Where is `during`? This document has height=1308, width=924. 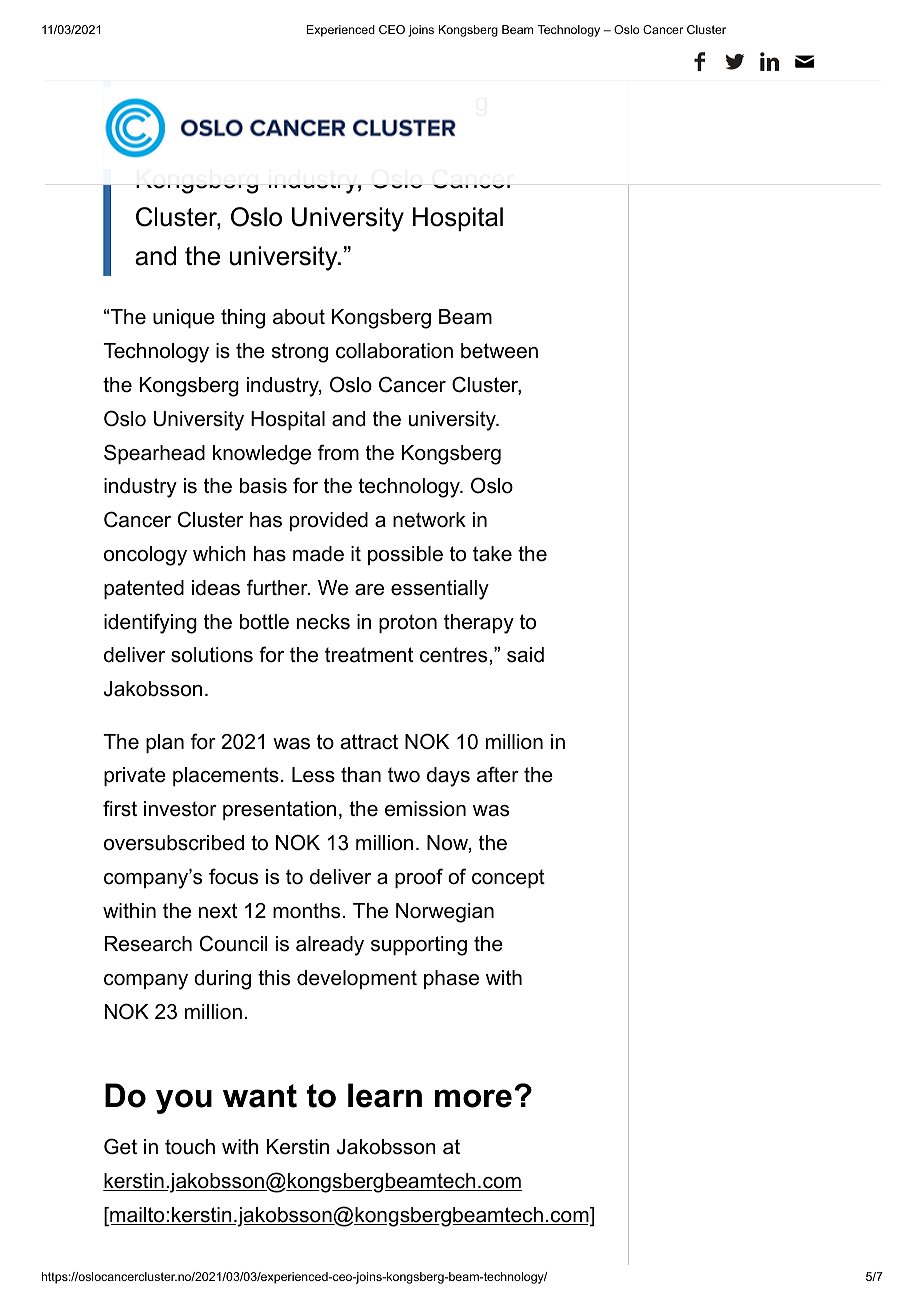 during is located at coordinates (222, 980).
